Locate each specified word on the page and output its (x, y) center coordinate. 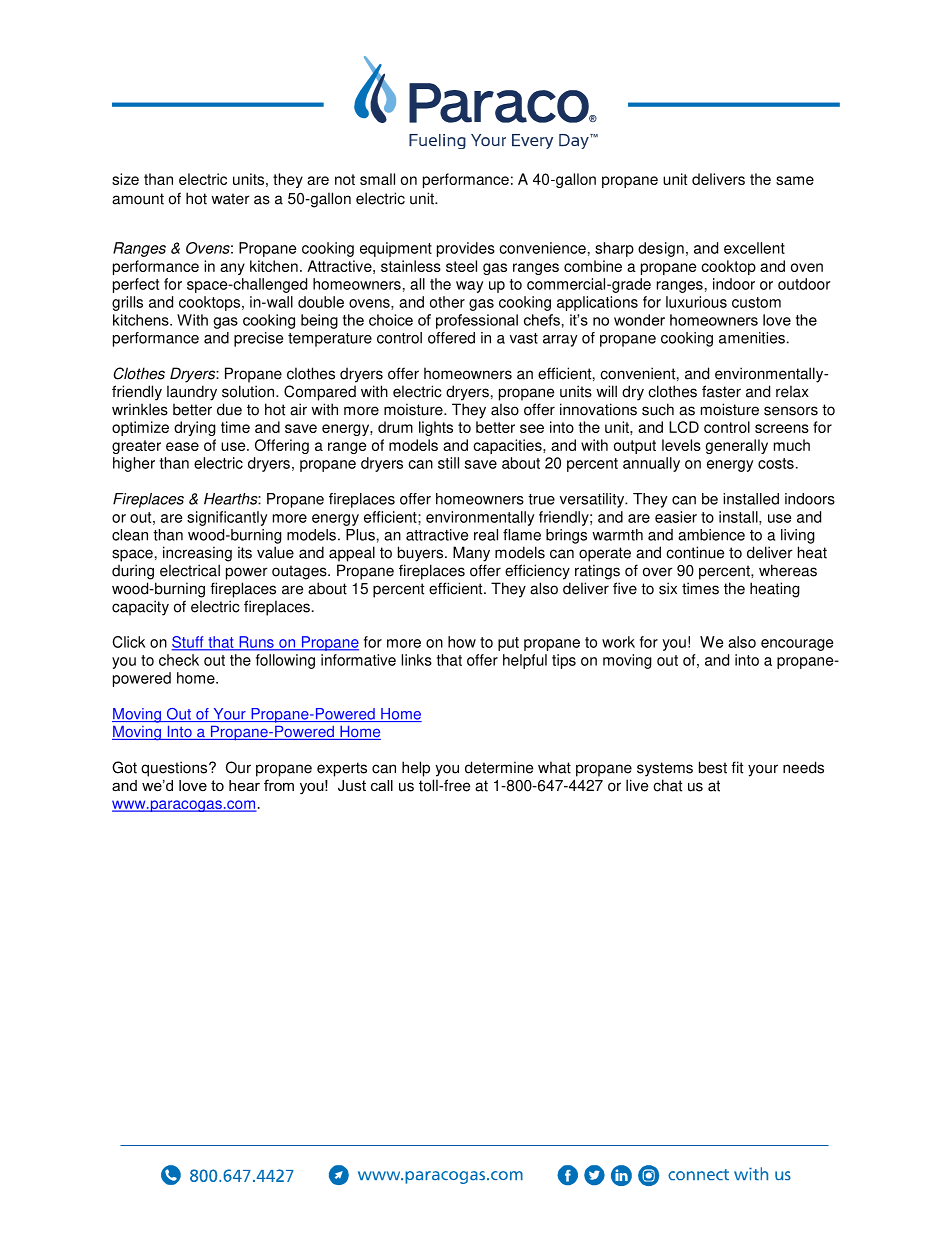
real (486, 535)
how (462, 642)
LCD (684, 427)
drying (195, 428)
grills (127, 303)
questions (175, 769)
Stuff (188, 643)
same (795, 180)
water (230, 199)
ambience (711, 535)
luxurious (696, 302)
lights (436, 428)
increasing (197, 554)
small (377, 179)
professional (477, 321)
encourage (797, 645)
